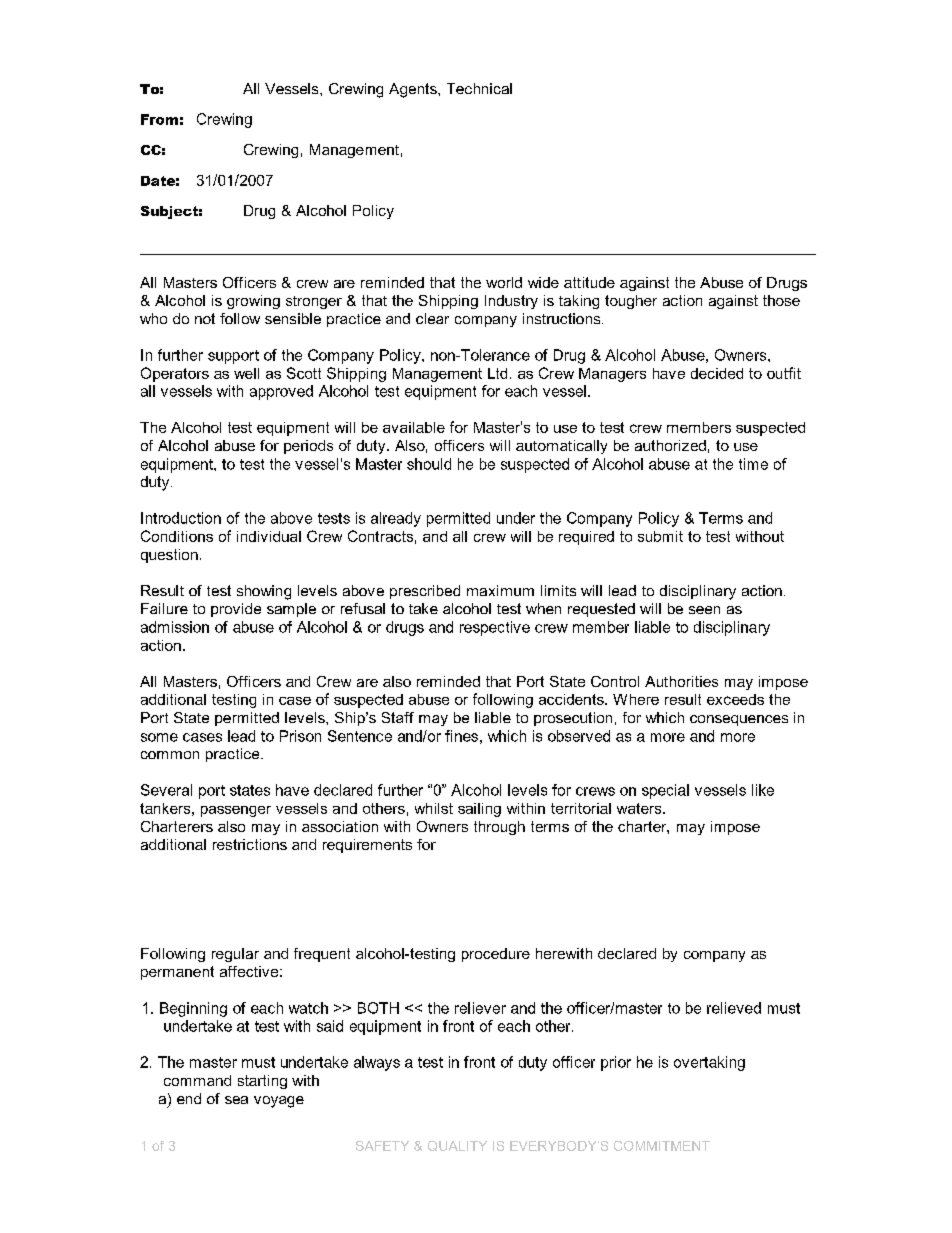 The width and height of the image is (952, 1233). I want to click on periods, so click(308, 447).
